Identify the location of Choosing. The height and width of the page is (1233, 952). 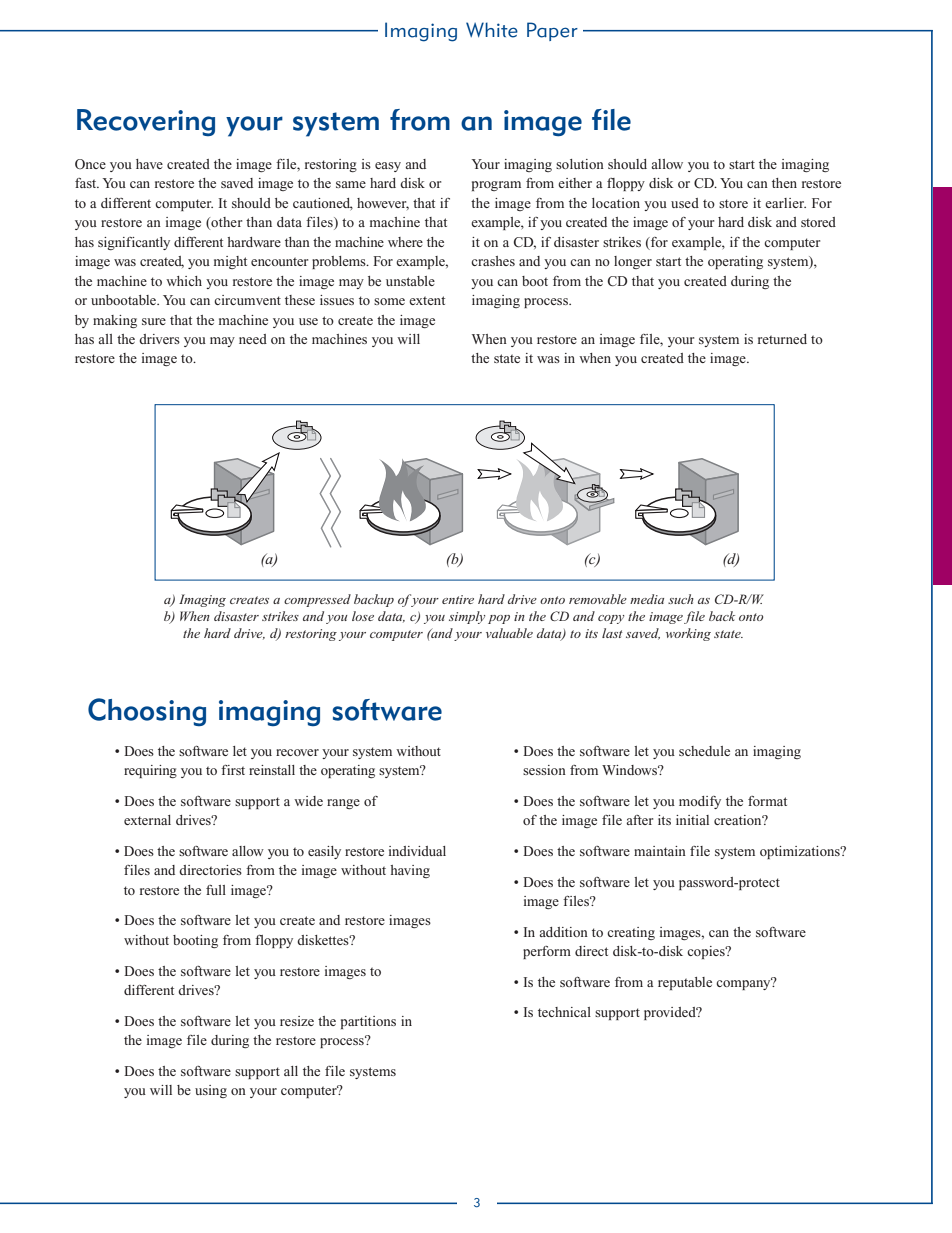
(147, 712).
